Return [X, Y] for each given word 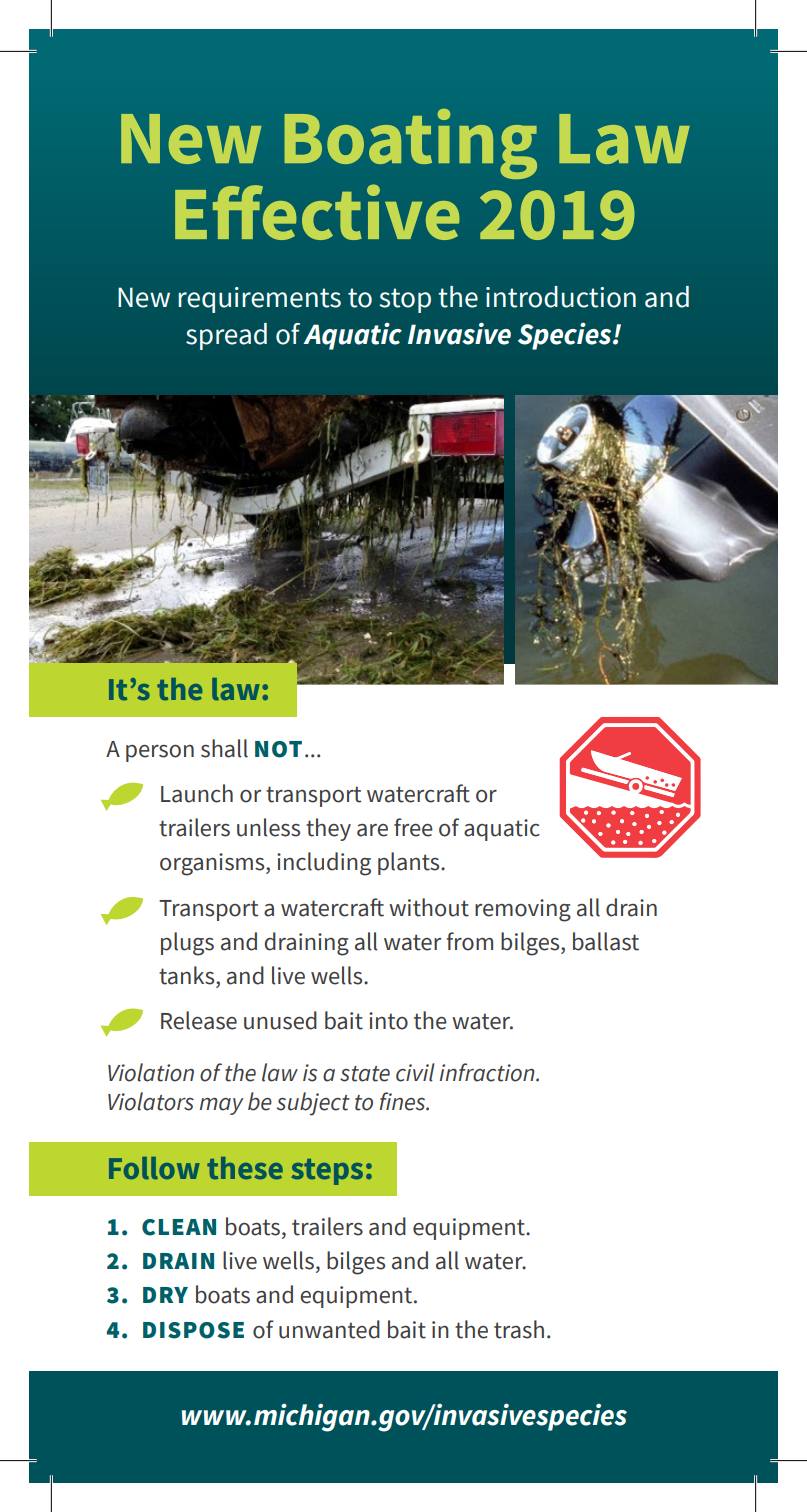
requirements [259, 300]
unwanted [329, 1329]
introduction [561, 297]
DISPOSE [193, 1330]
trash [519, 1329]
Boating [410, 144]
